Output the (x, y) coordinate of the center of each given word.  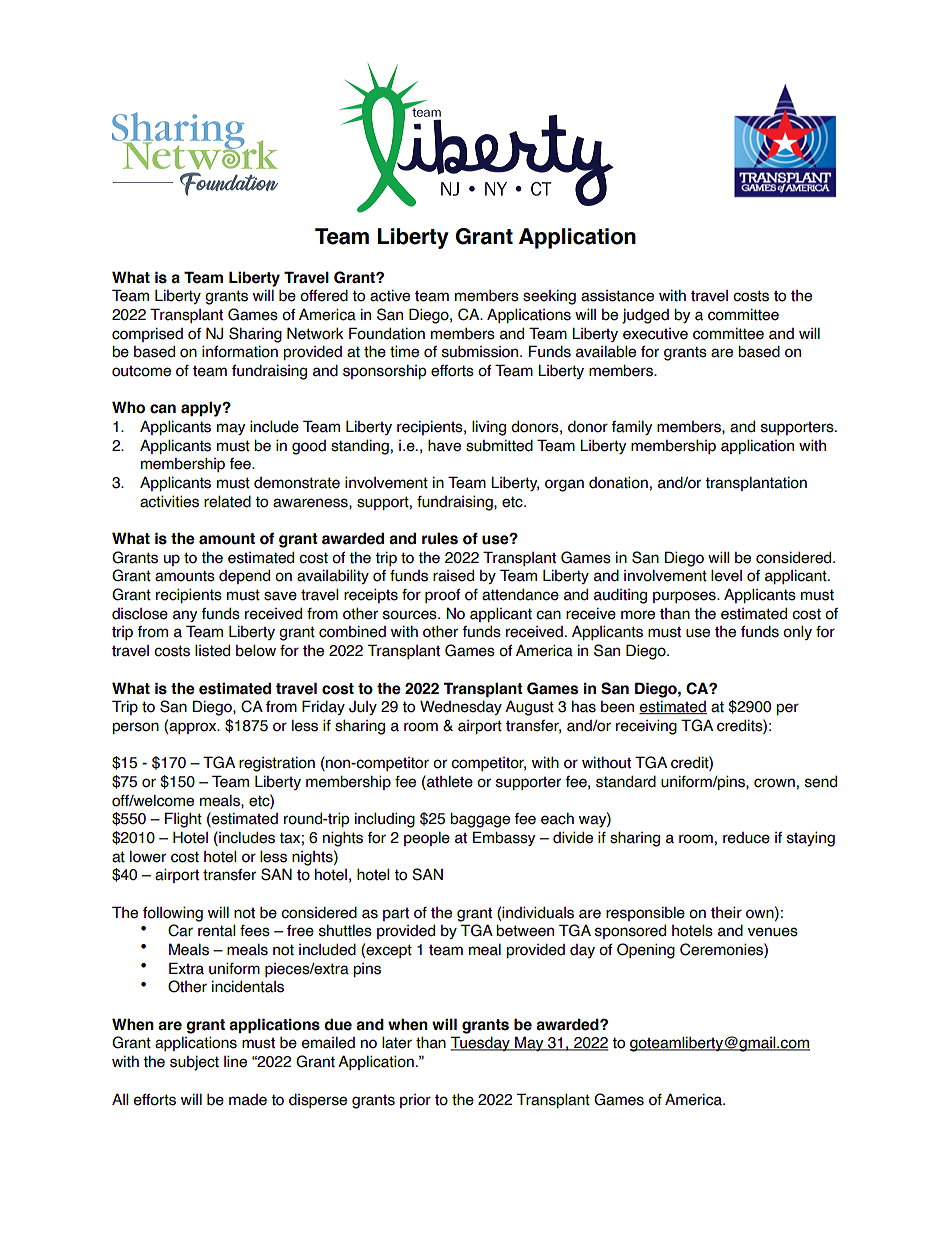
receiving (646, 727)
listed (212, 650)
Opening (646, 951)
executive (655, 334)
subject (194, 1063)
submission (481, 352)
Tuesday (481, 1043)
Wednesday (461, 707)
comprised (147, 334)
